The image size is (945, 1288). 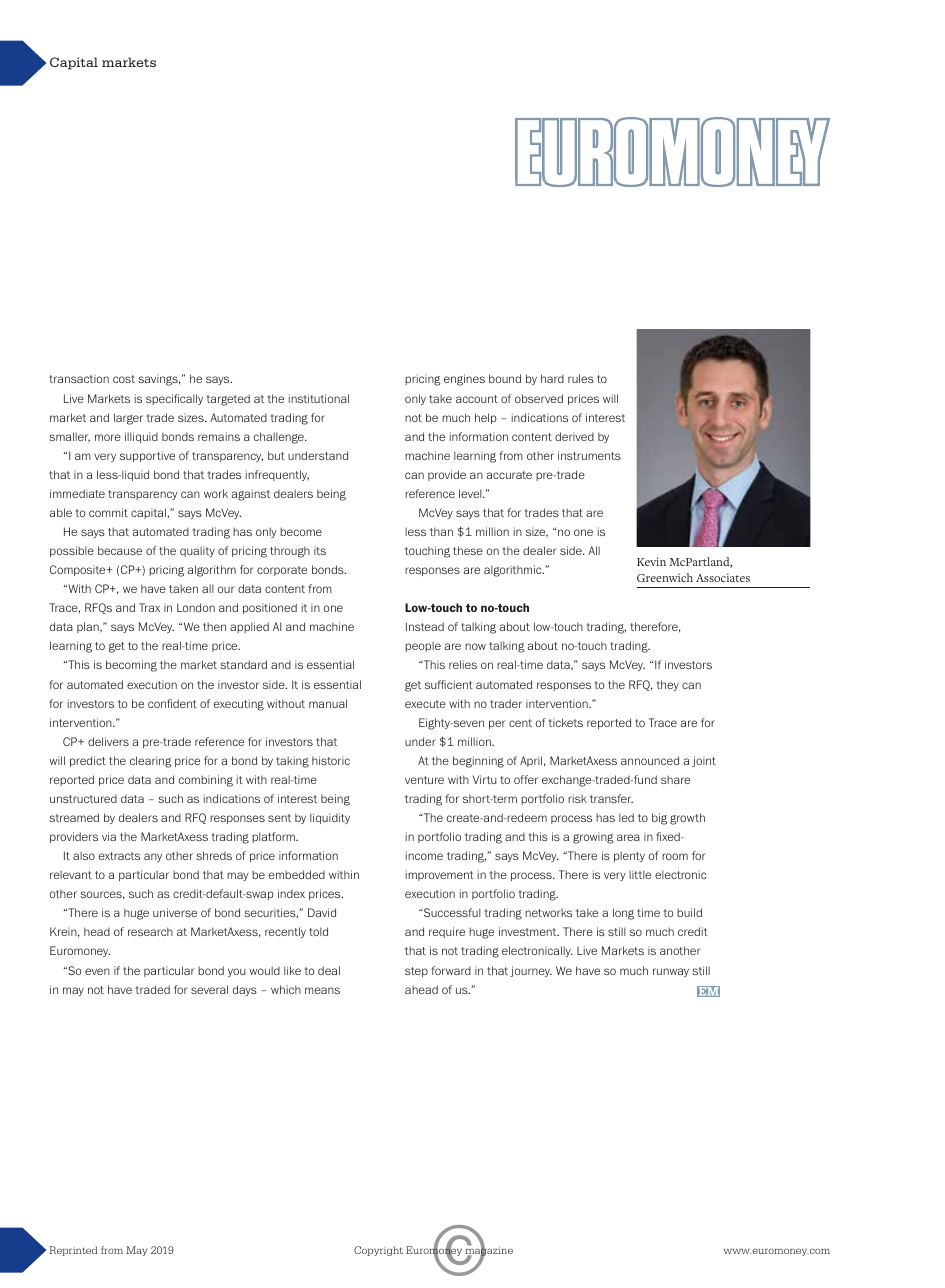 What do you see at coordinates (425, 626) in the document?
I see `Instead` at bounding box center [425, 626].
